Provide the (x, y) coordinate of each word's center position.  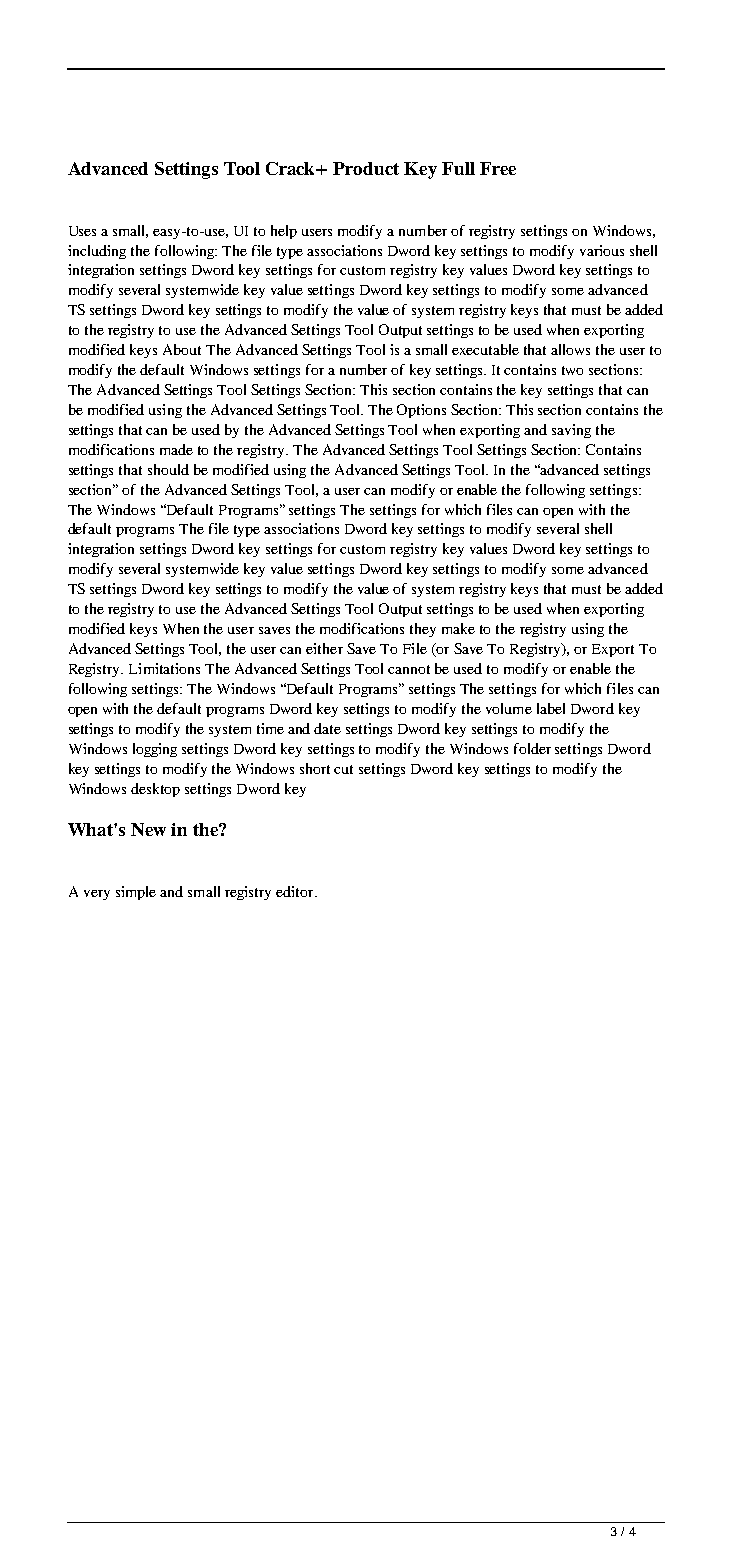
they (423, 630)
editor (296, 891)
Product (366, 168)
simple (136, 893)
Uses (82, 231)
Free (498, 168)
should (168, 469)
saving (571, 431)
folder (532, 748)
